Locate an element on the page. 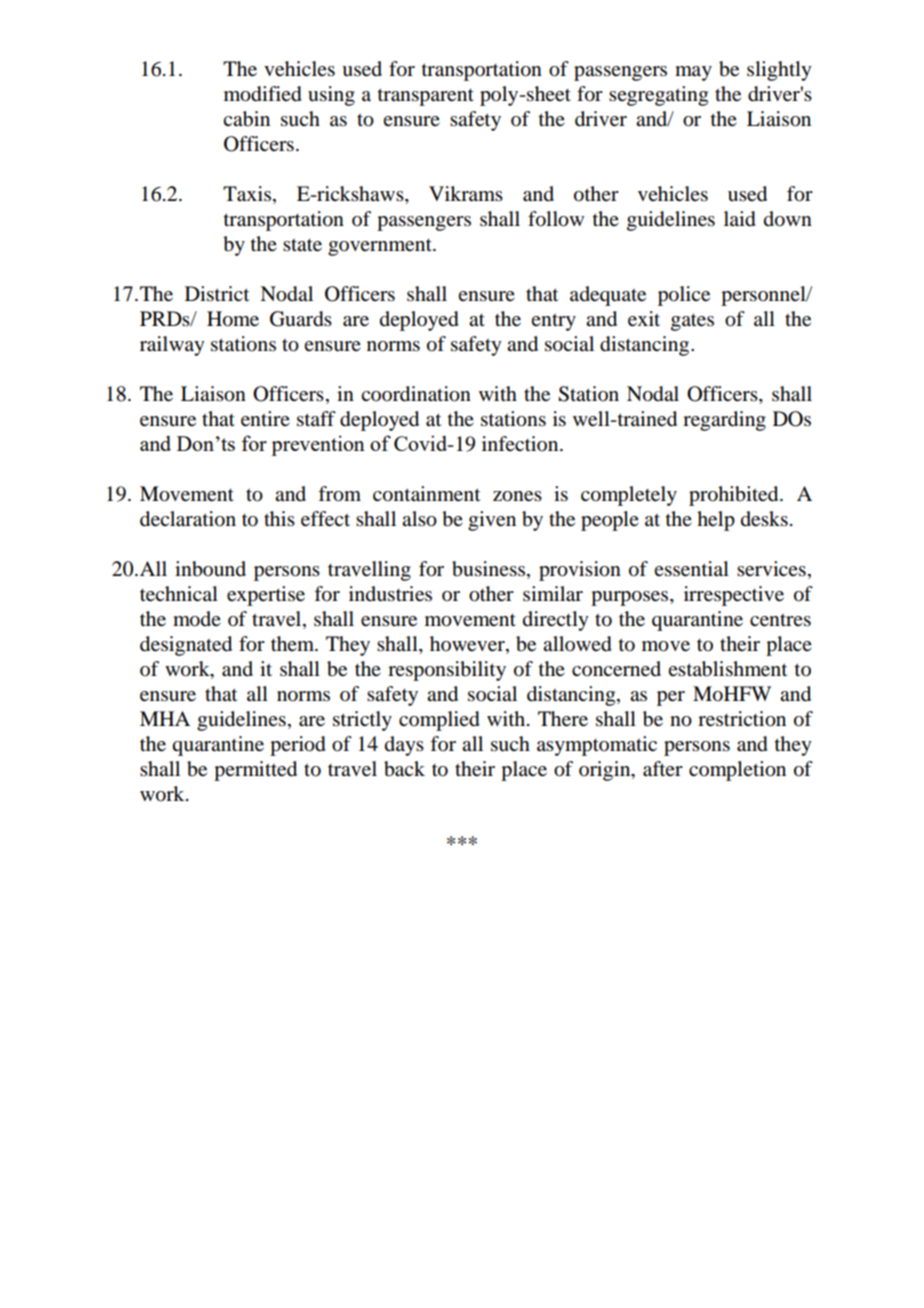  infection is located at coordinates (521, 444).
